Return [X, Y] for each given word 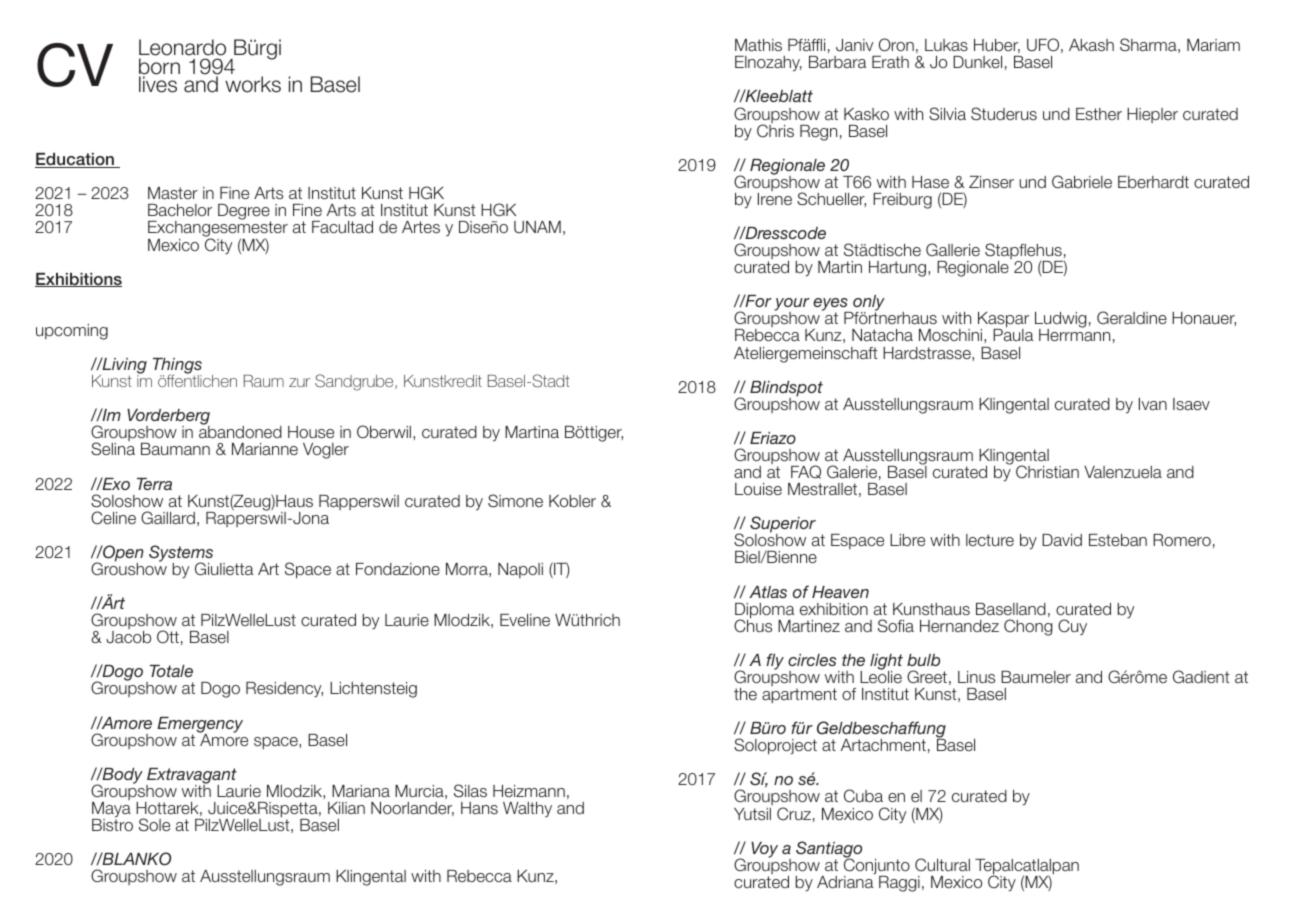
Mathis [758, 45]
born [159, 67]
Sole [154, 824]
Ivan [1153, 404]
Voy [764, 850]
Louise [758, 489]
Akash [1091, 45]
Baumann [175, 449]
